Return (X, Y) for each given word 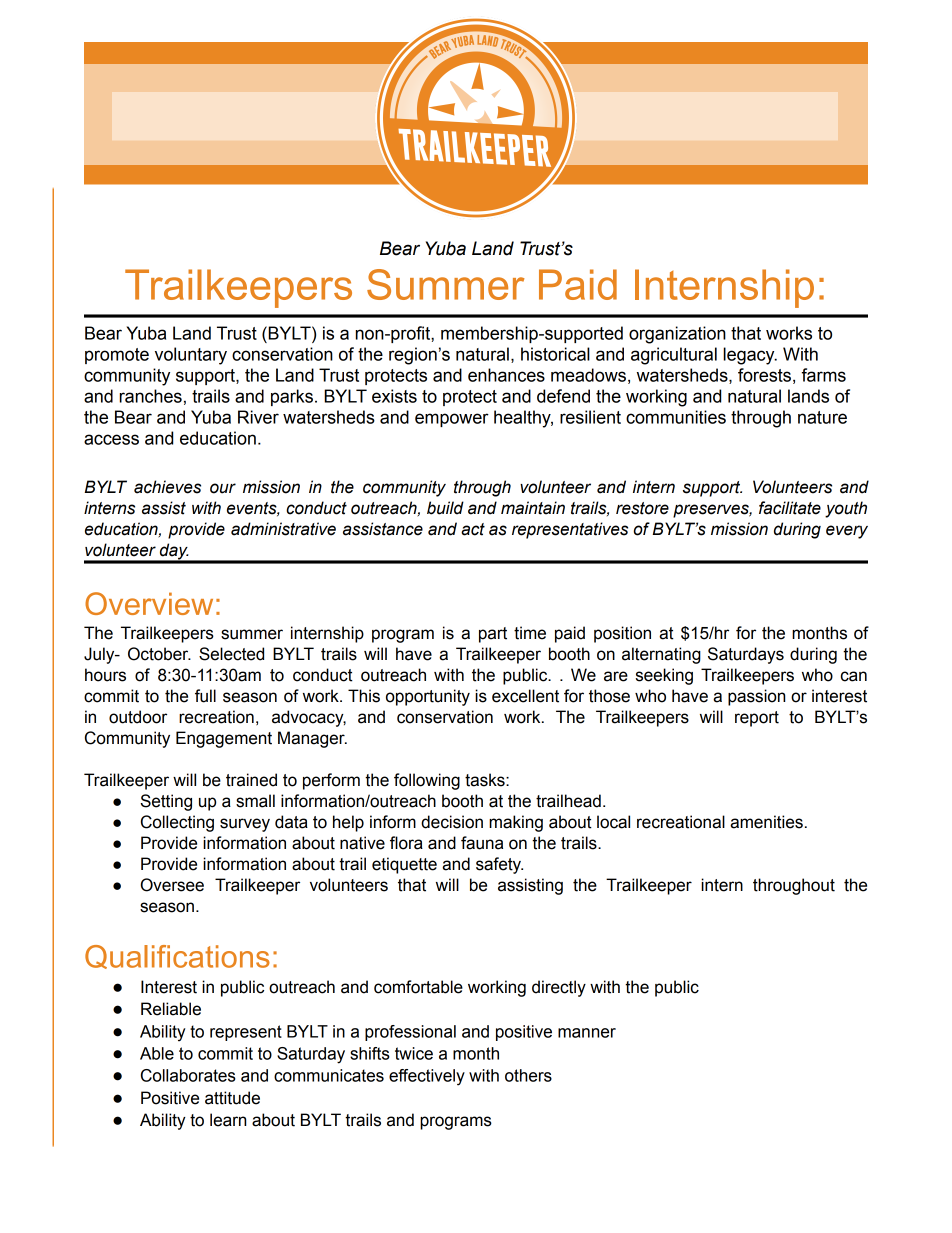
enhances (506, 375)
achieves (167, 487)
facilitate (790, 508)
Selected (231, 654)
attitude (232, 1098)
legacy (750, 356)
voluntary (191, 356)
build (445, 508)
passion (756, 697)
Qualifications (177, 957)
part (493, 635)
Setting (166, 802)
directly (559, 988)
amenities (766, 822)
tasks (486, 780)
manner (587, 1033)
